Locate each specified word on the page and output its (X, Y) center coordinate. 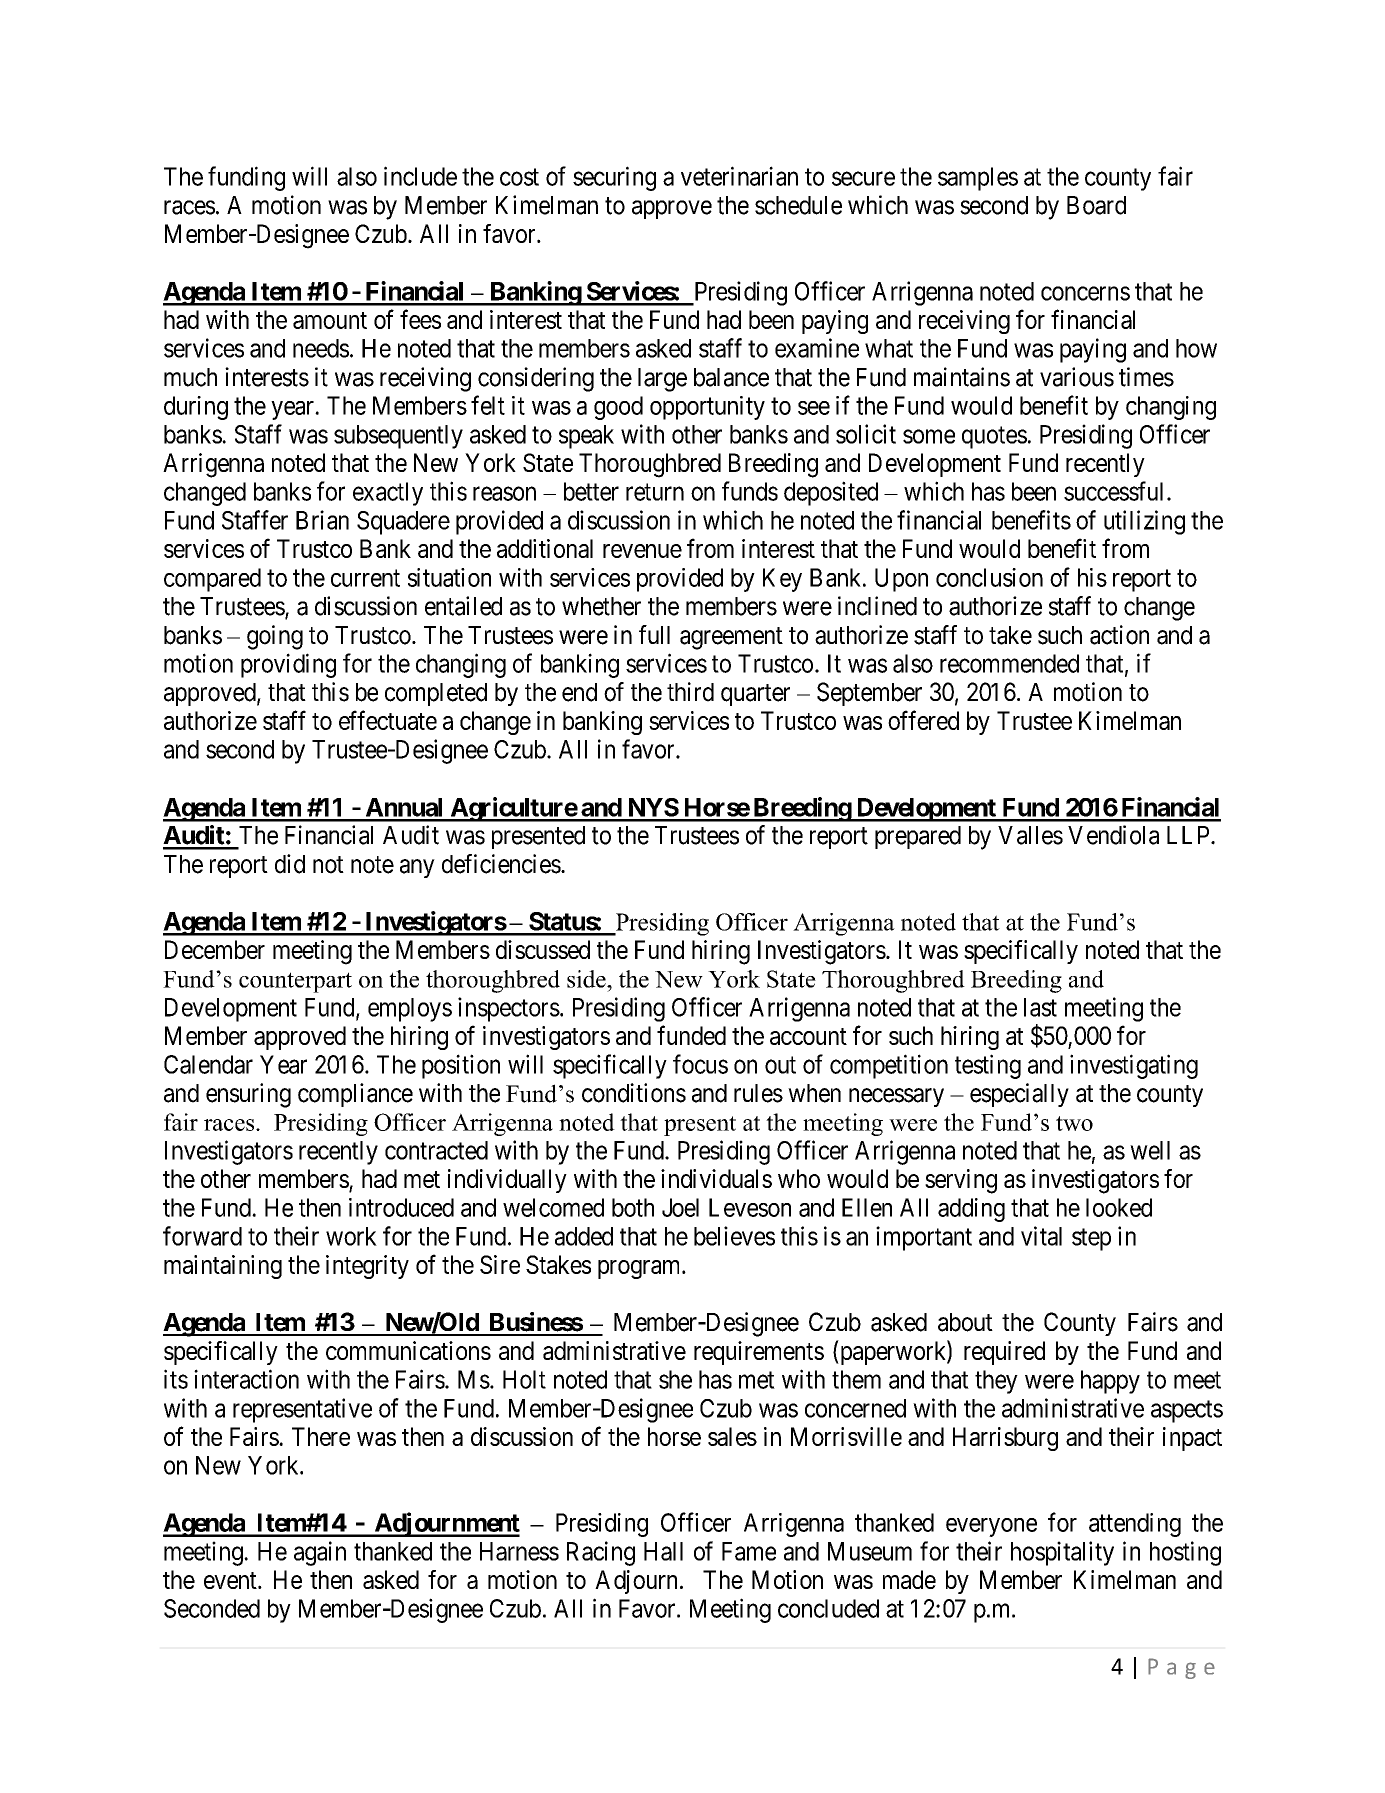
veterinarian (739, 176)
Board (1096, 205)
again (320, 1553)
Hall (663, 1551)
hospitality (1062, 1553)
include (420, 176)
